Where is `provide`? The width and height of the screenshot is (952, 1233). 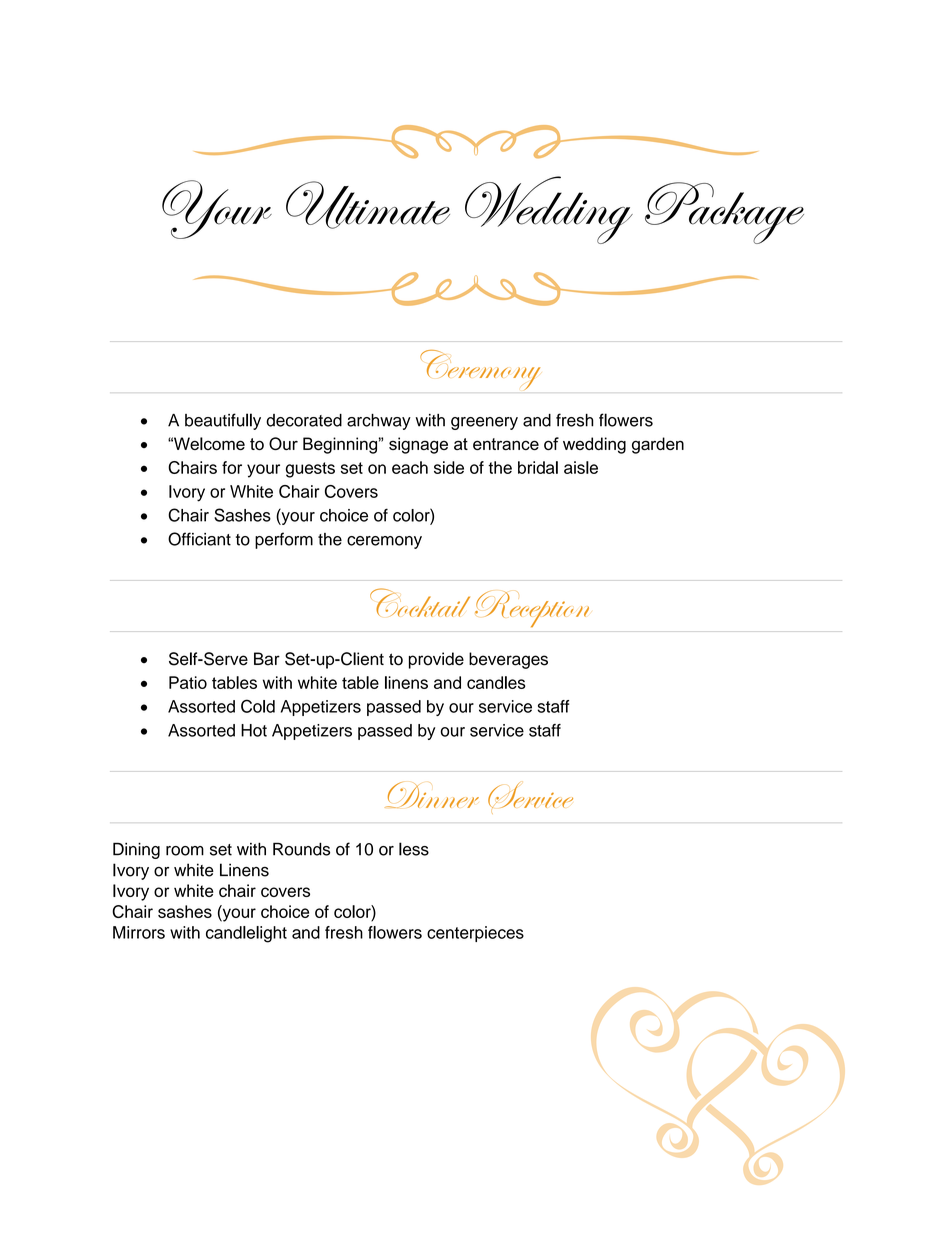 provide is located at coordinates (436, 660).
